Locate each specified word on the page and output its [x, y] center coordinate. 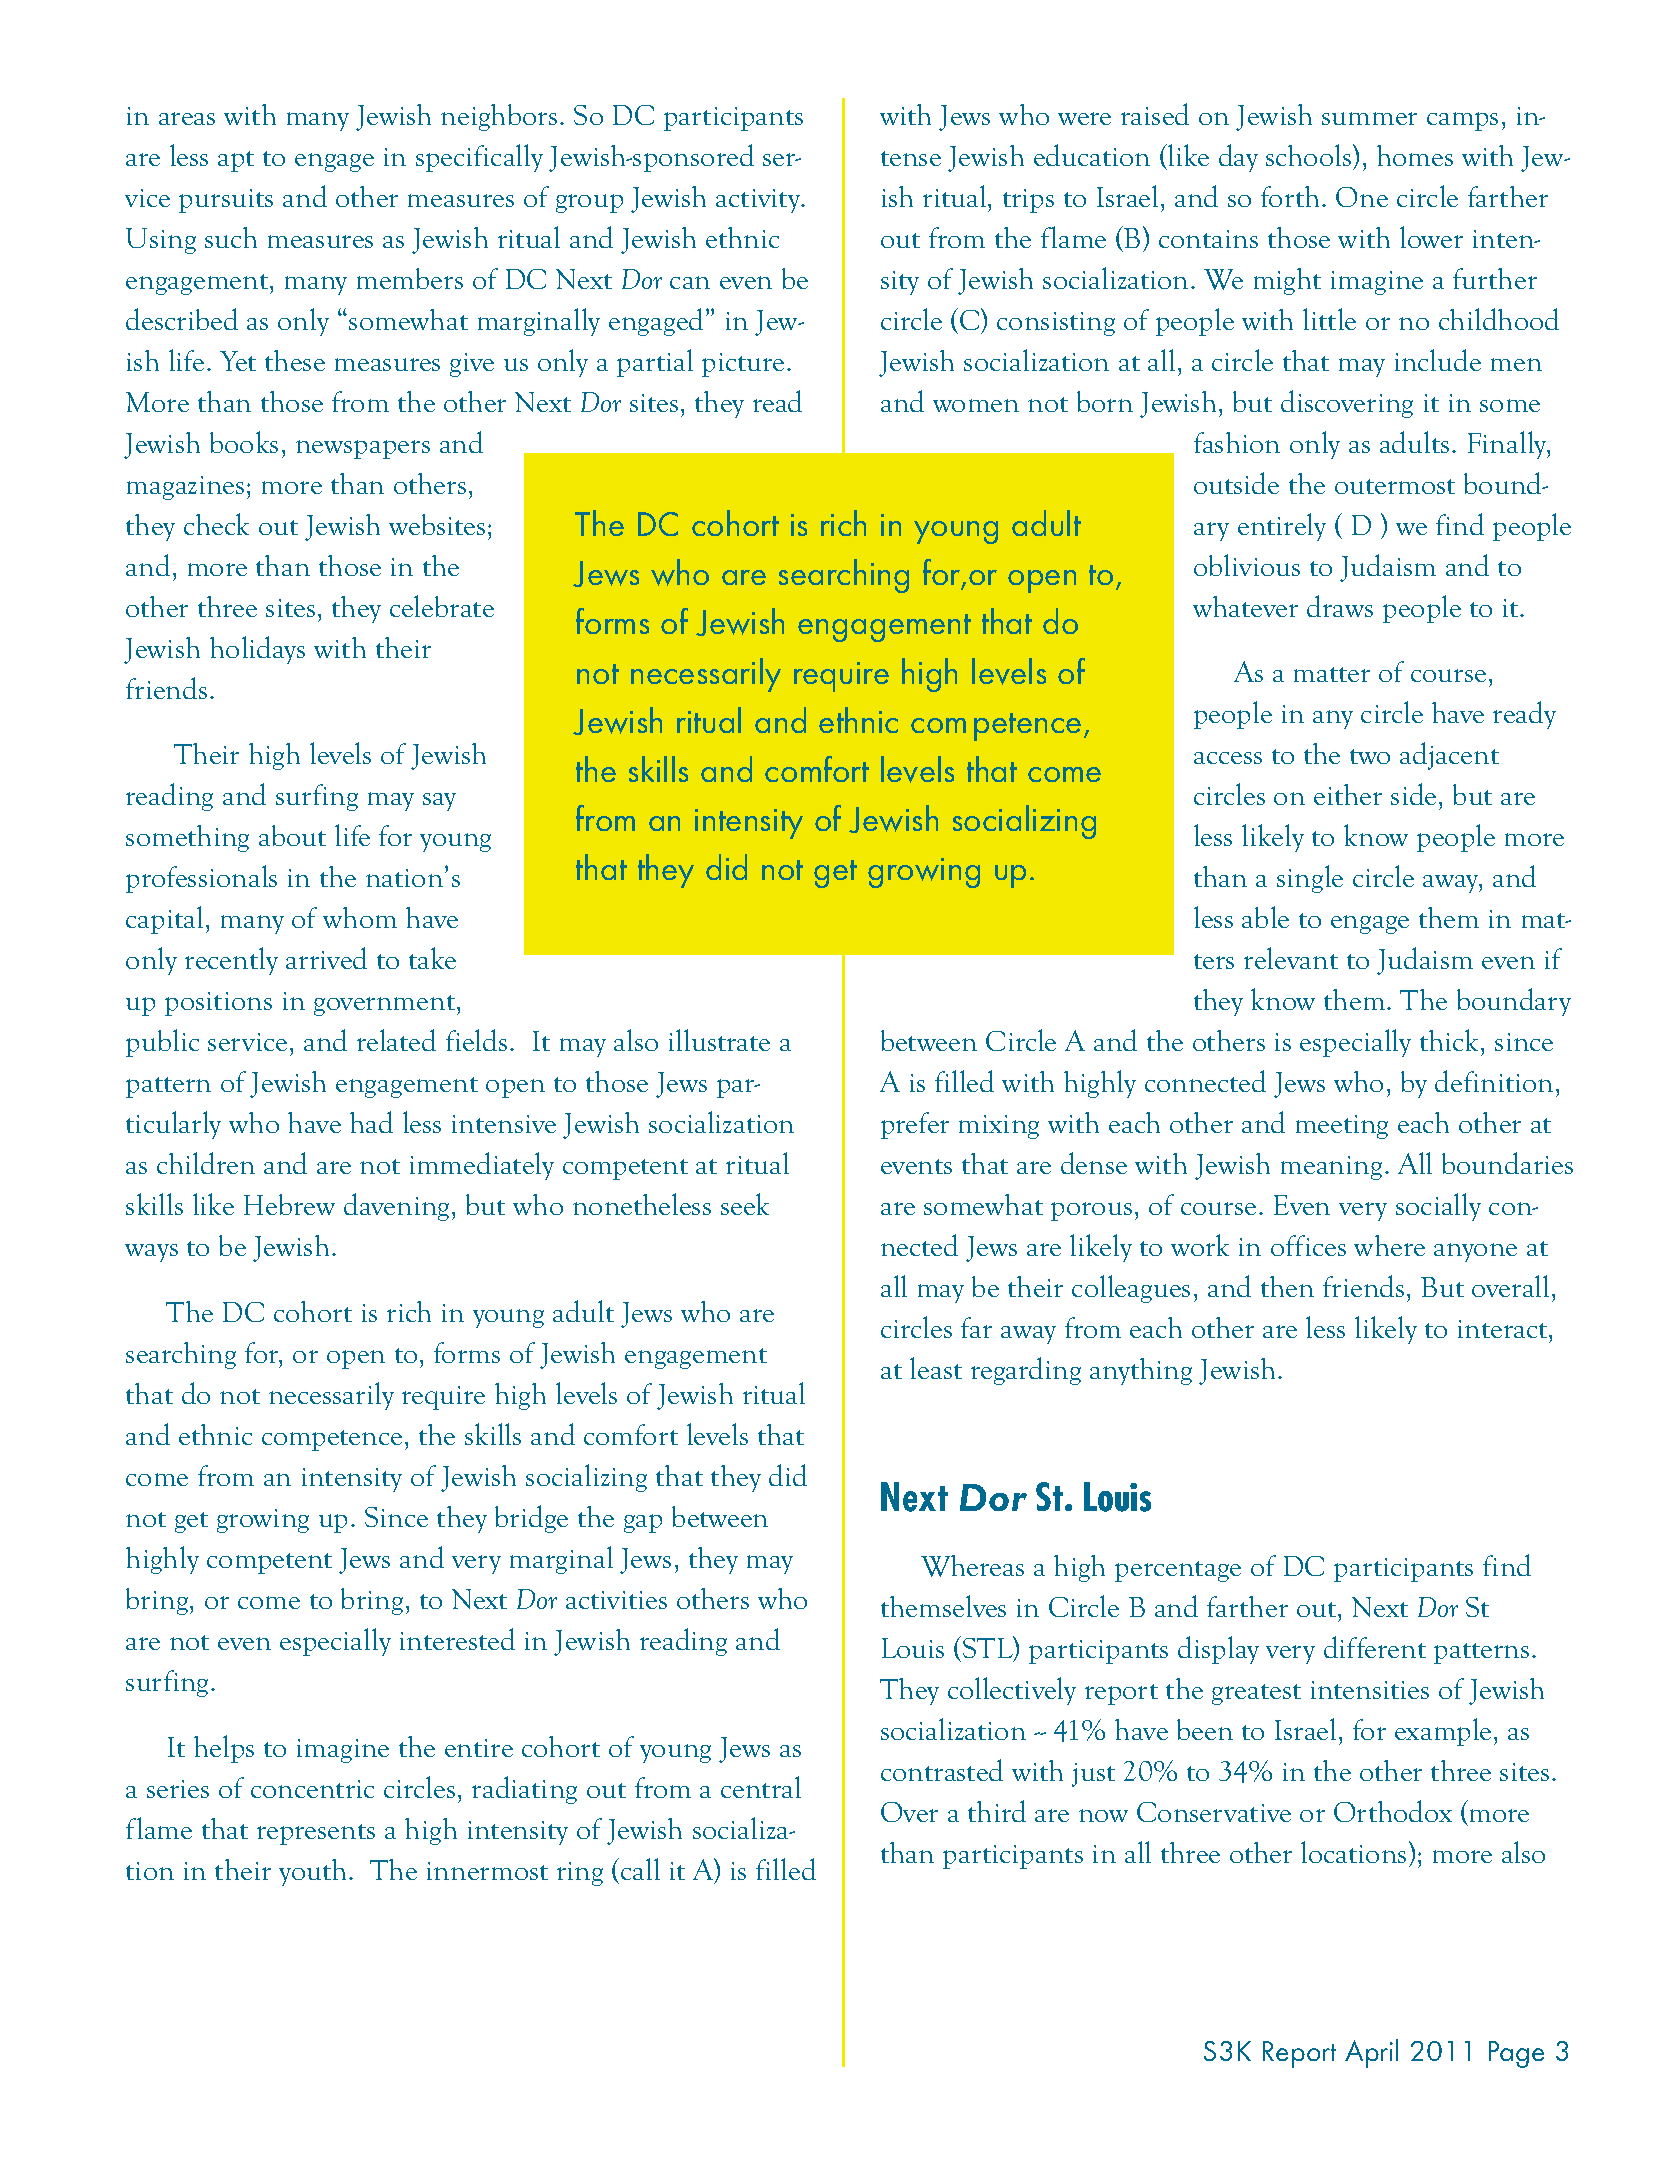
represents [316, 1834]
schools [1310, 155]
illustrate [719, 1040]
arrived [326, 958]
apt [236, 161]
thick [1451, 1040]
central [761, 1787]
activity [759, 201]
